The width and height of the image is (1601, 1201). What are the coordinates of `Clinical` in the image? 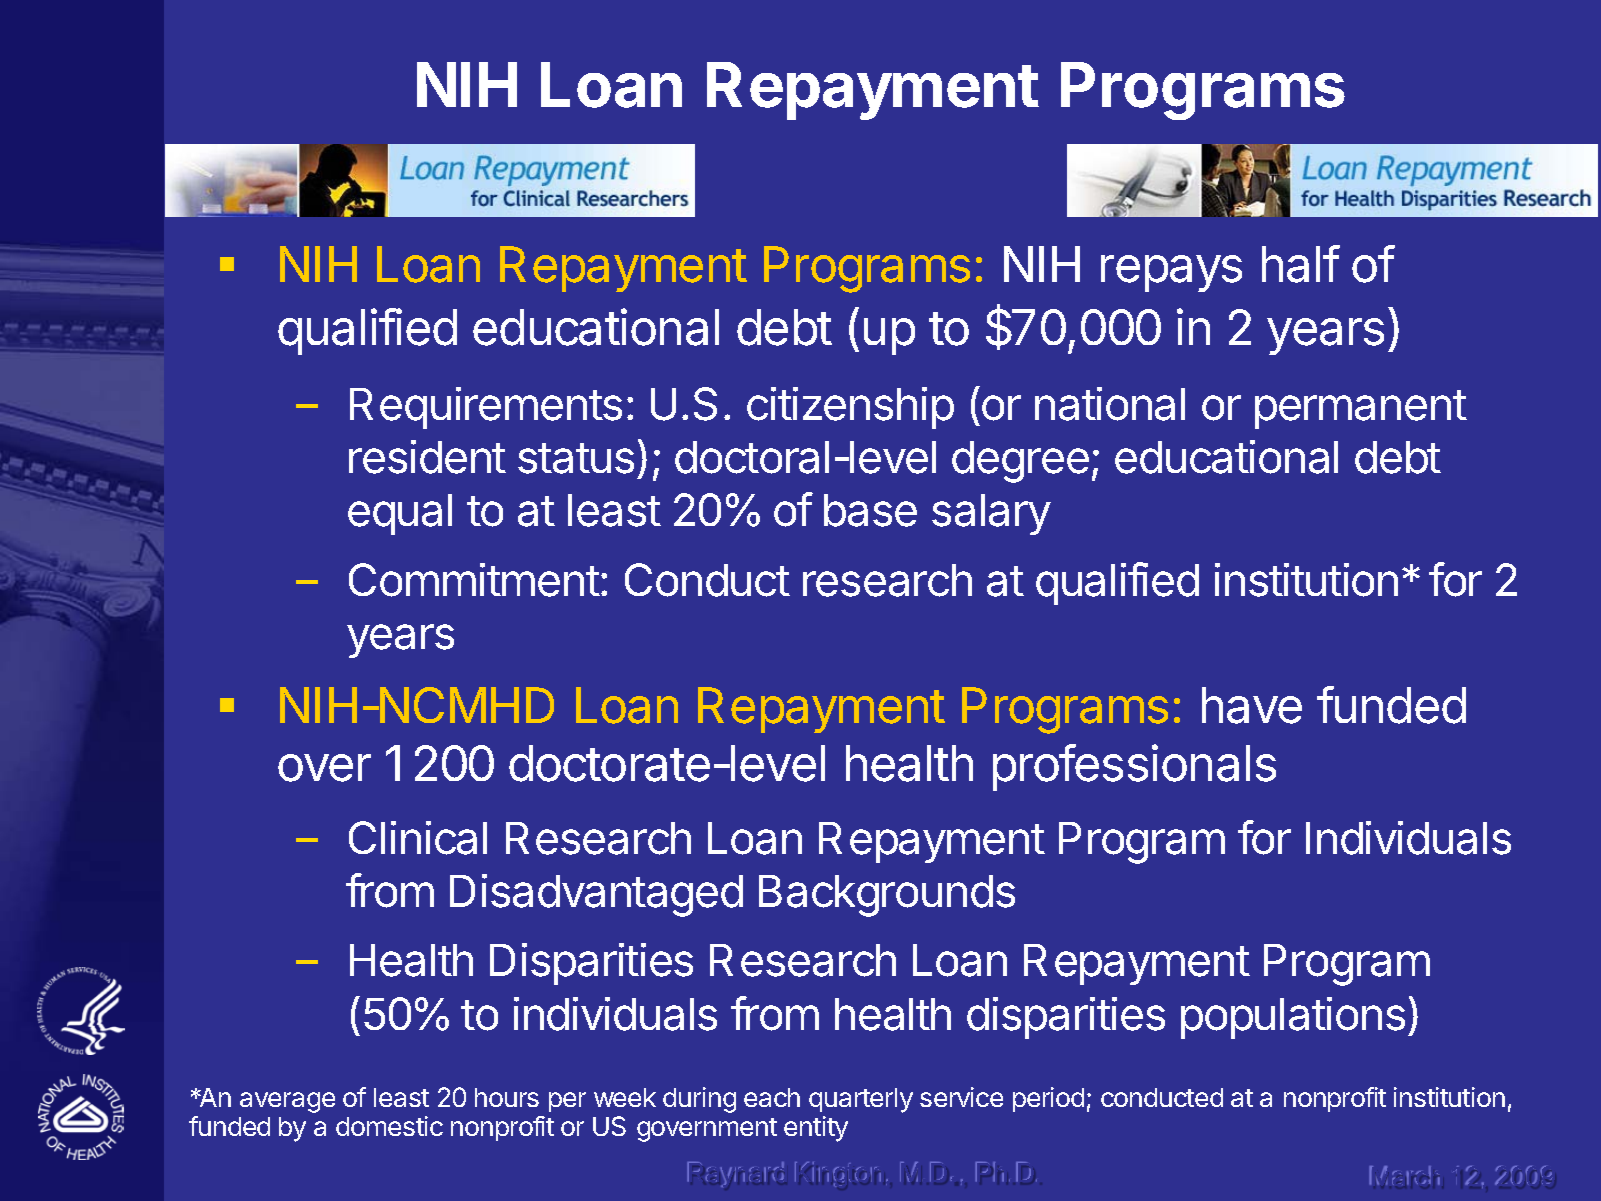 It's located at (418, 838).
